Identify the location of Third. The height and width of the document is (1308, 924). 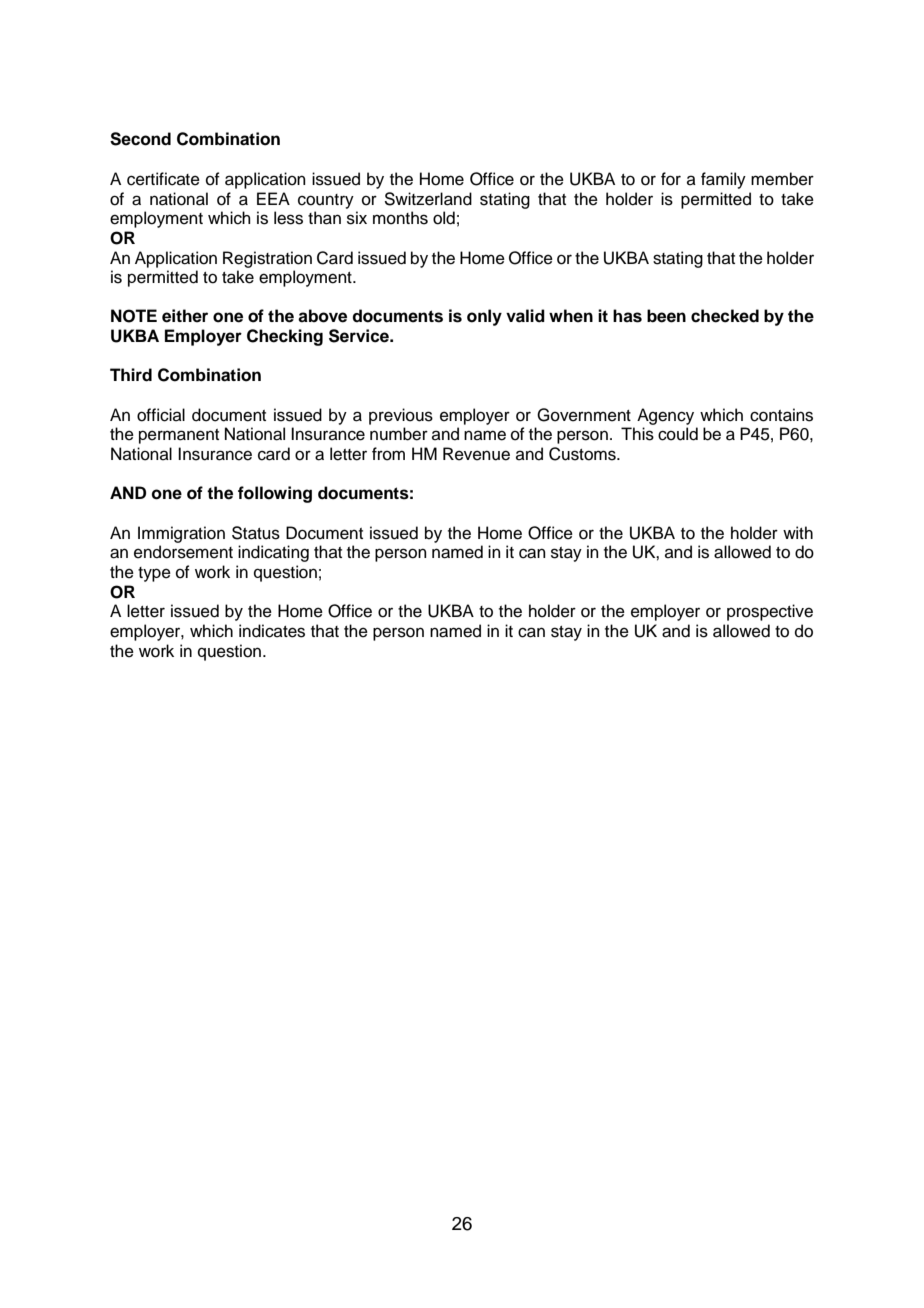
(131, 375).
